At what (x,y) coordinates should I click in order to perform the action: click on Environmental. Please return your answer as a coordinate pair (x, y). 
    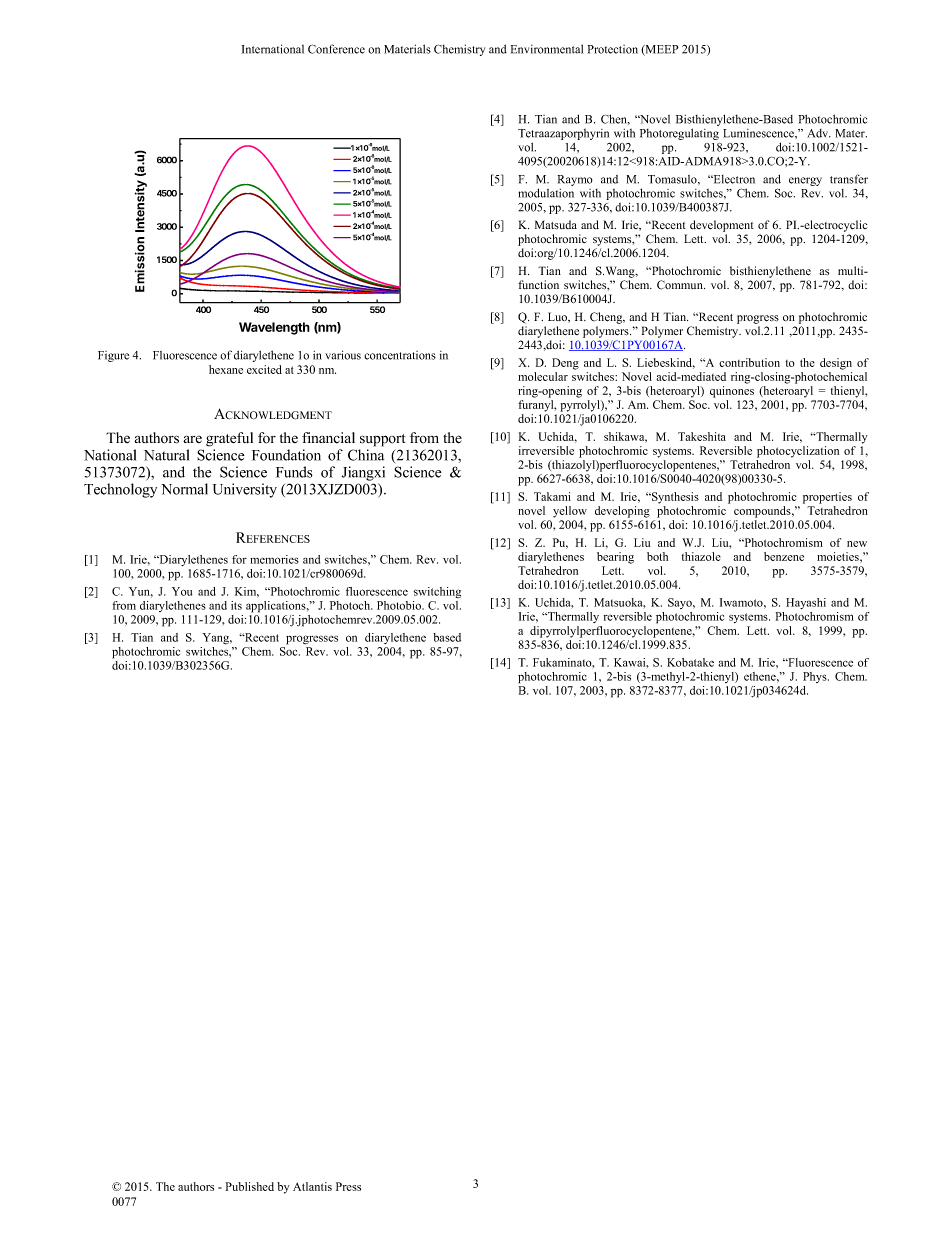
    Looking at the image, I should click on (547, 49).
